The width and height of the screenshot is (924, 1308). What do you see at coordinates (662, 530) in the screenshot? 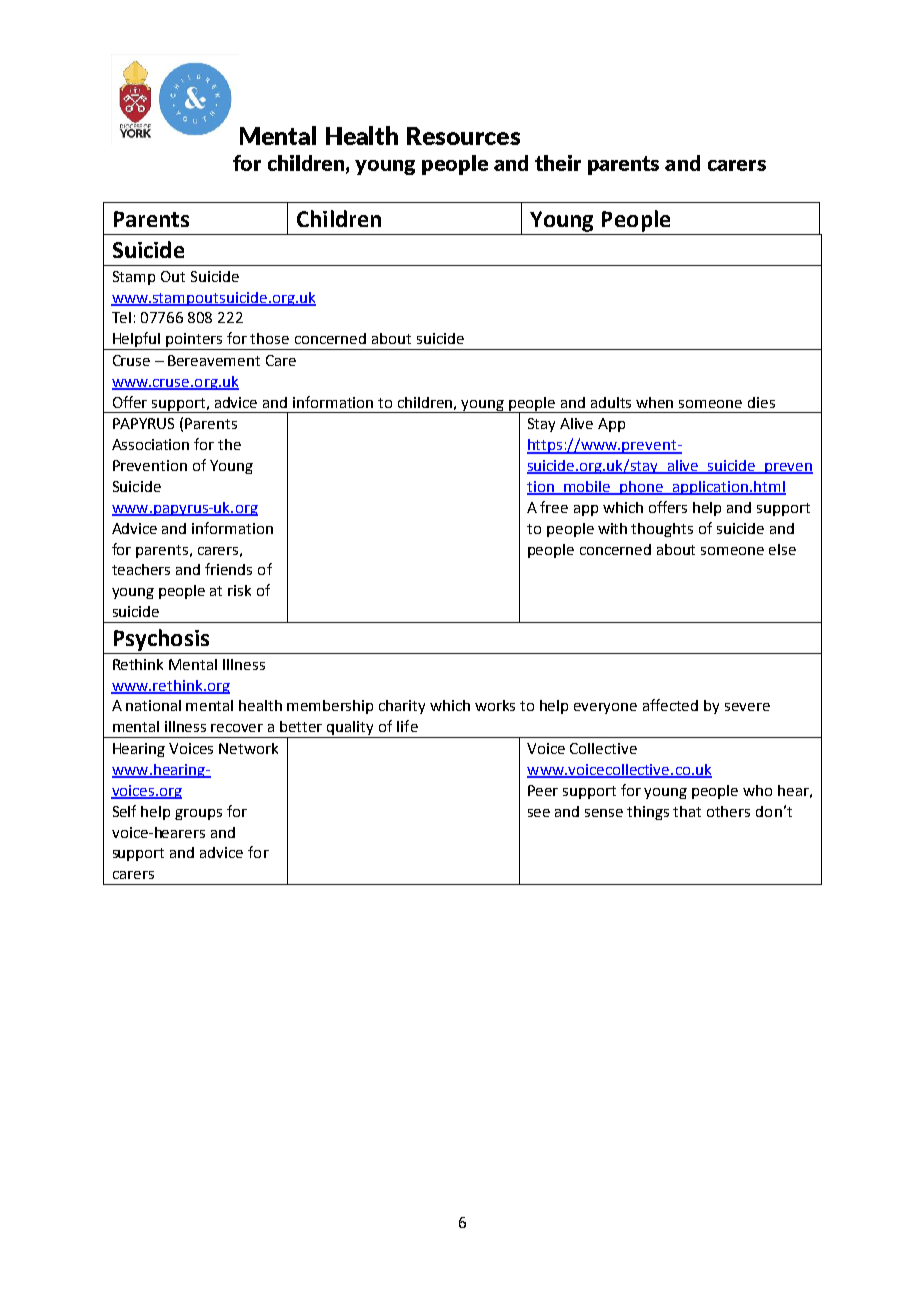
I see `thoughts` at bounding box center [662, 530].
